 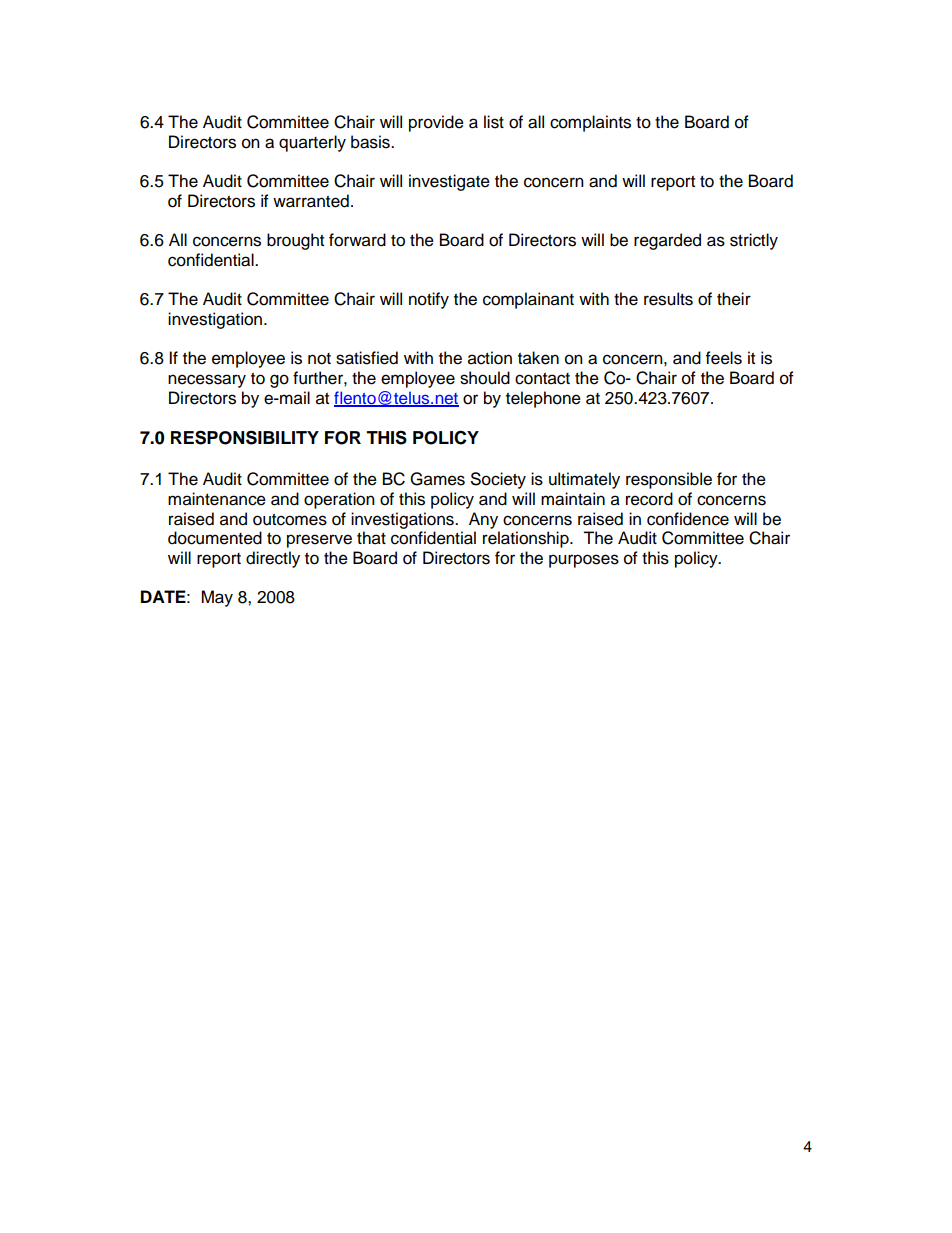 What do you see at coordinates (494, 122) in the image?
I see `list` at bounding box center [494, 122].
